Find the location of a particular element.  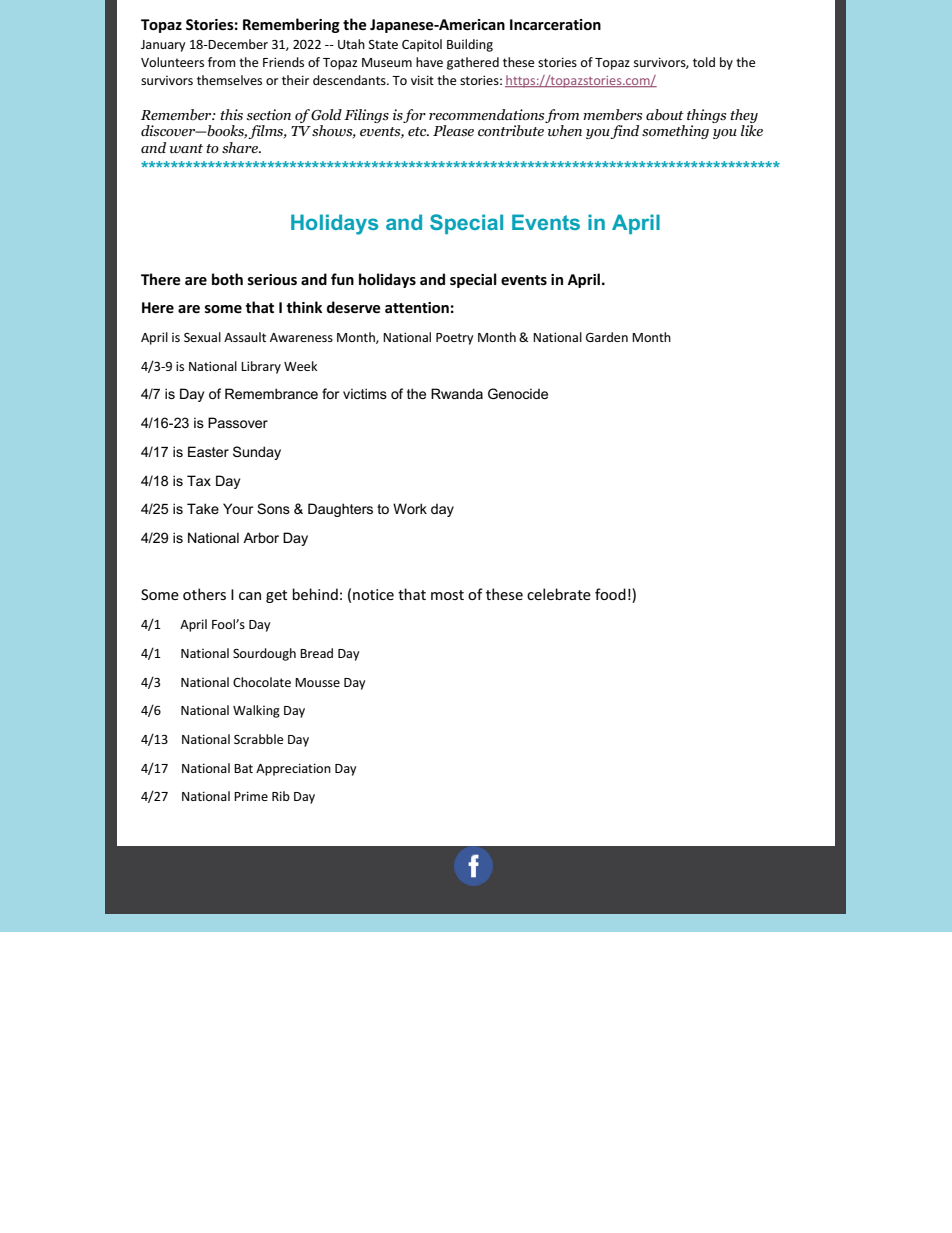

Building is located at coordinates (470, 45).
